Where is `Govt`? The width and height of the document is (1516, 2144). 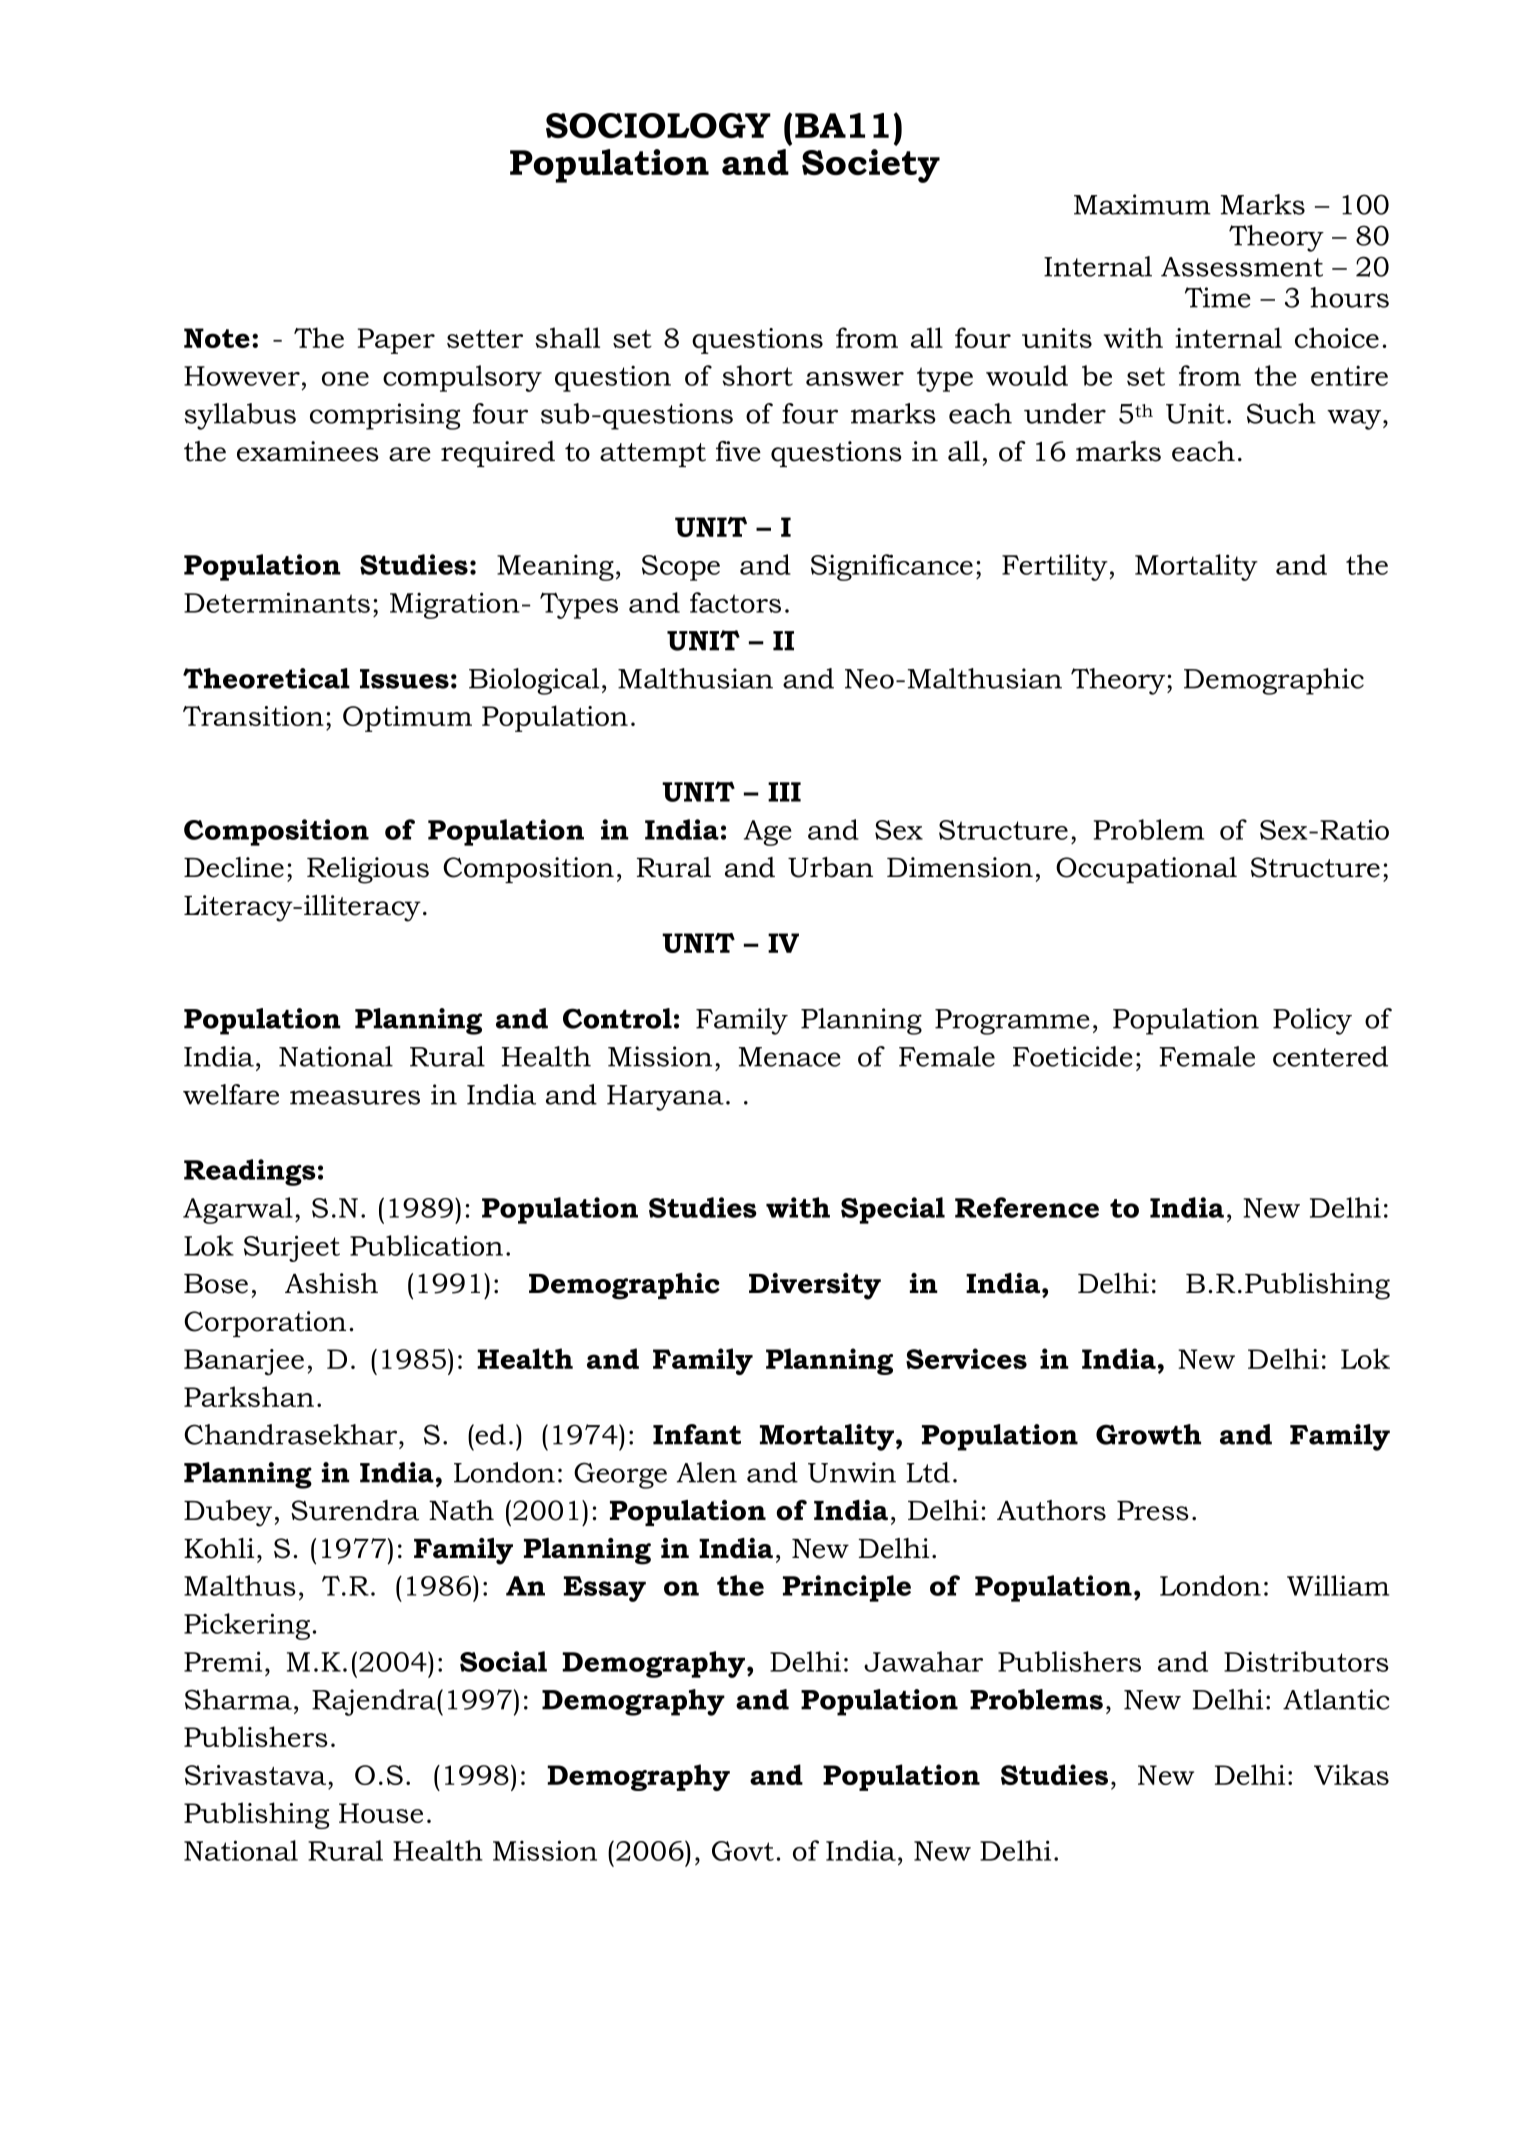
Govt is located at coordinates (743, 1851).
